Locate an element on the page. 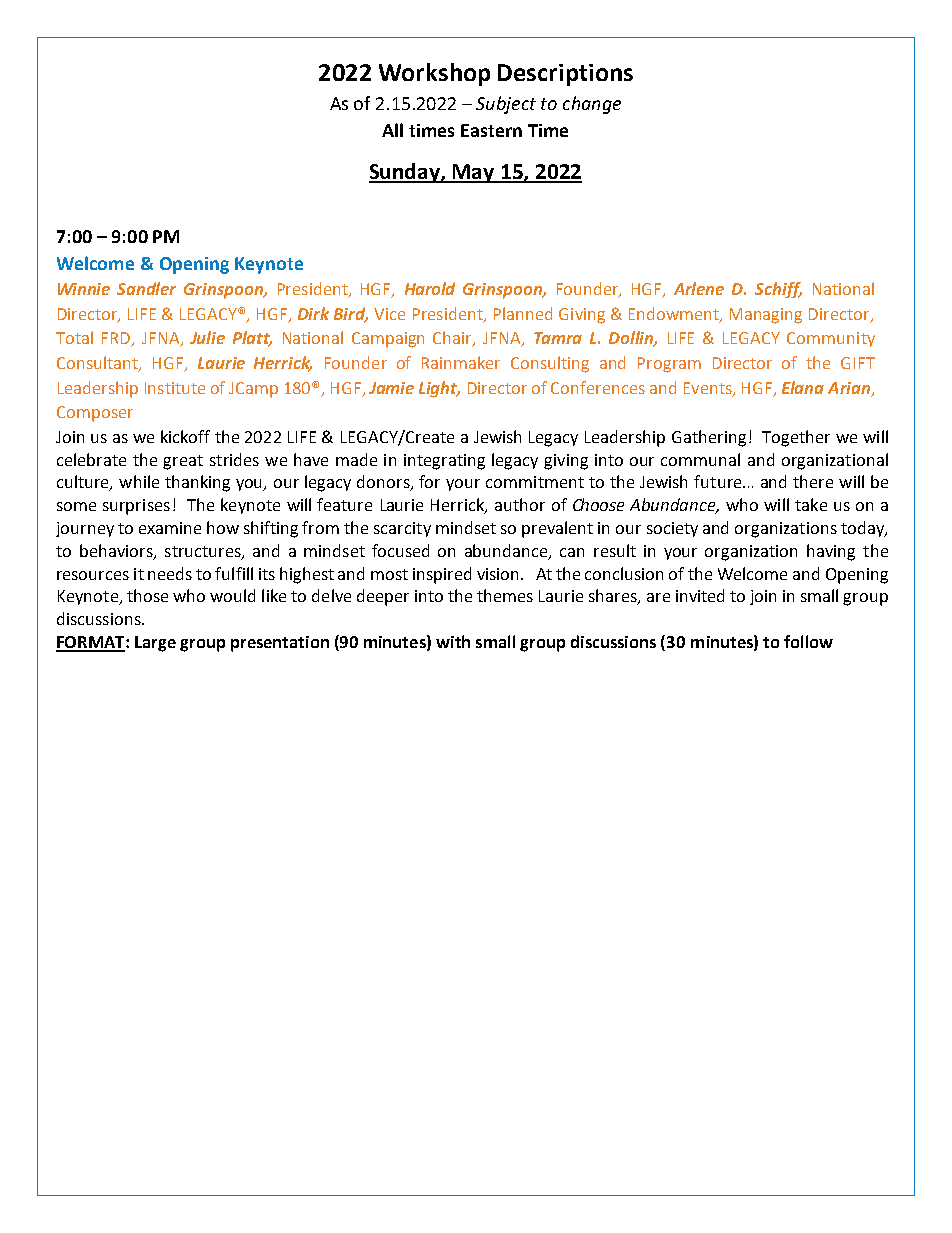 This document has height=1233, width=952. follow is located at coordinates (808, 641).
